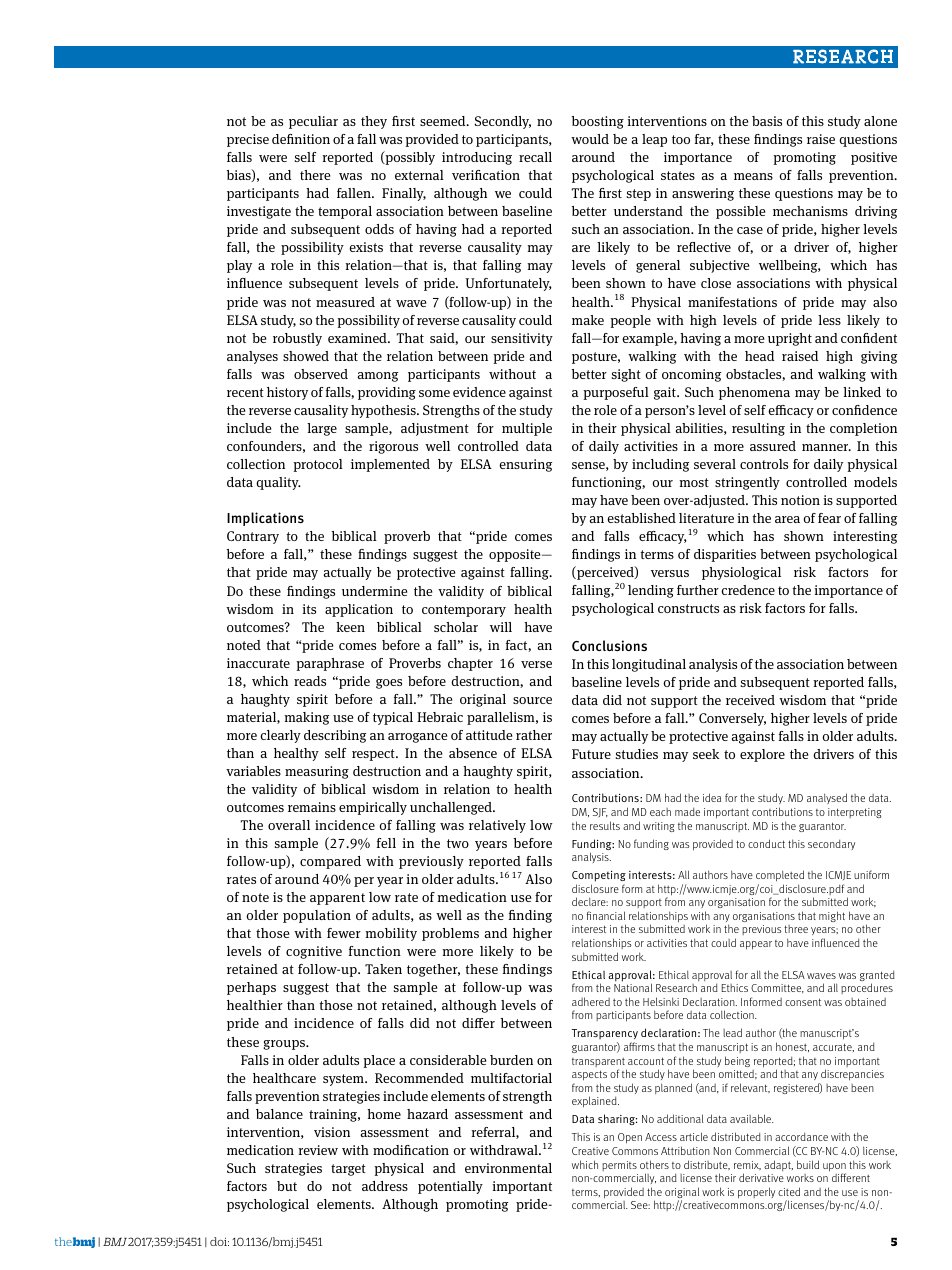  What do you see at coordinates (535, 157) in the image?
I see `recall` at bounding box center [535, 157].
